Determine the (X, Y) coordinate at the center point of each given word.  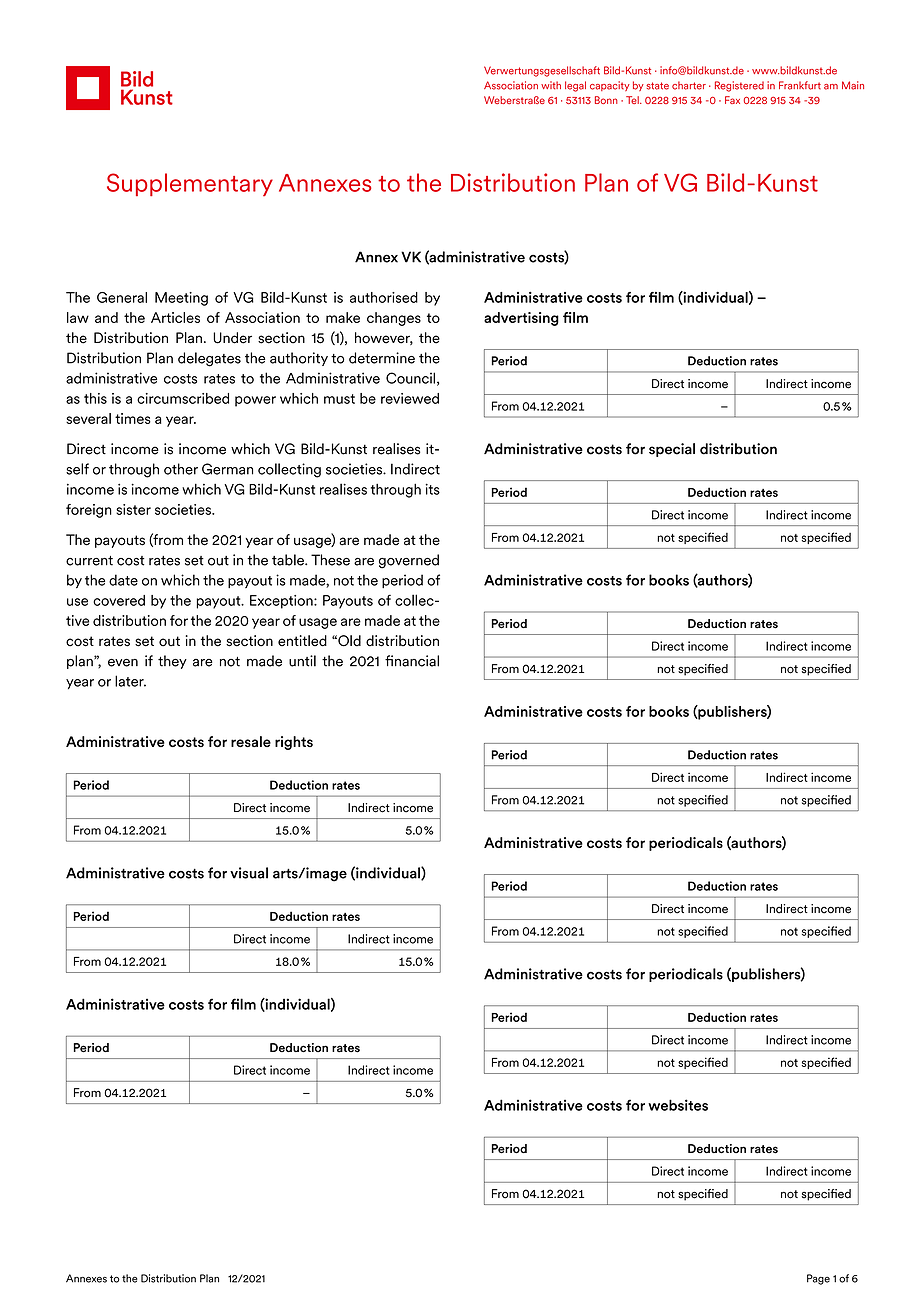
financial (412, 661)
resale (251, 741)
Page (818, 1279)
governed (409, 561)
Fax (732, 100)
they (172, 662)
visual (249, 873)
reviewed (410, 398)
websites (678, 1105)
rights (294, 743)
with (551, 85)
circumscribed (183, 398)
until (302, 661)
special (672, 450)
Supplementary (190, 184)
